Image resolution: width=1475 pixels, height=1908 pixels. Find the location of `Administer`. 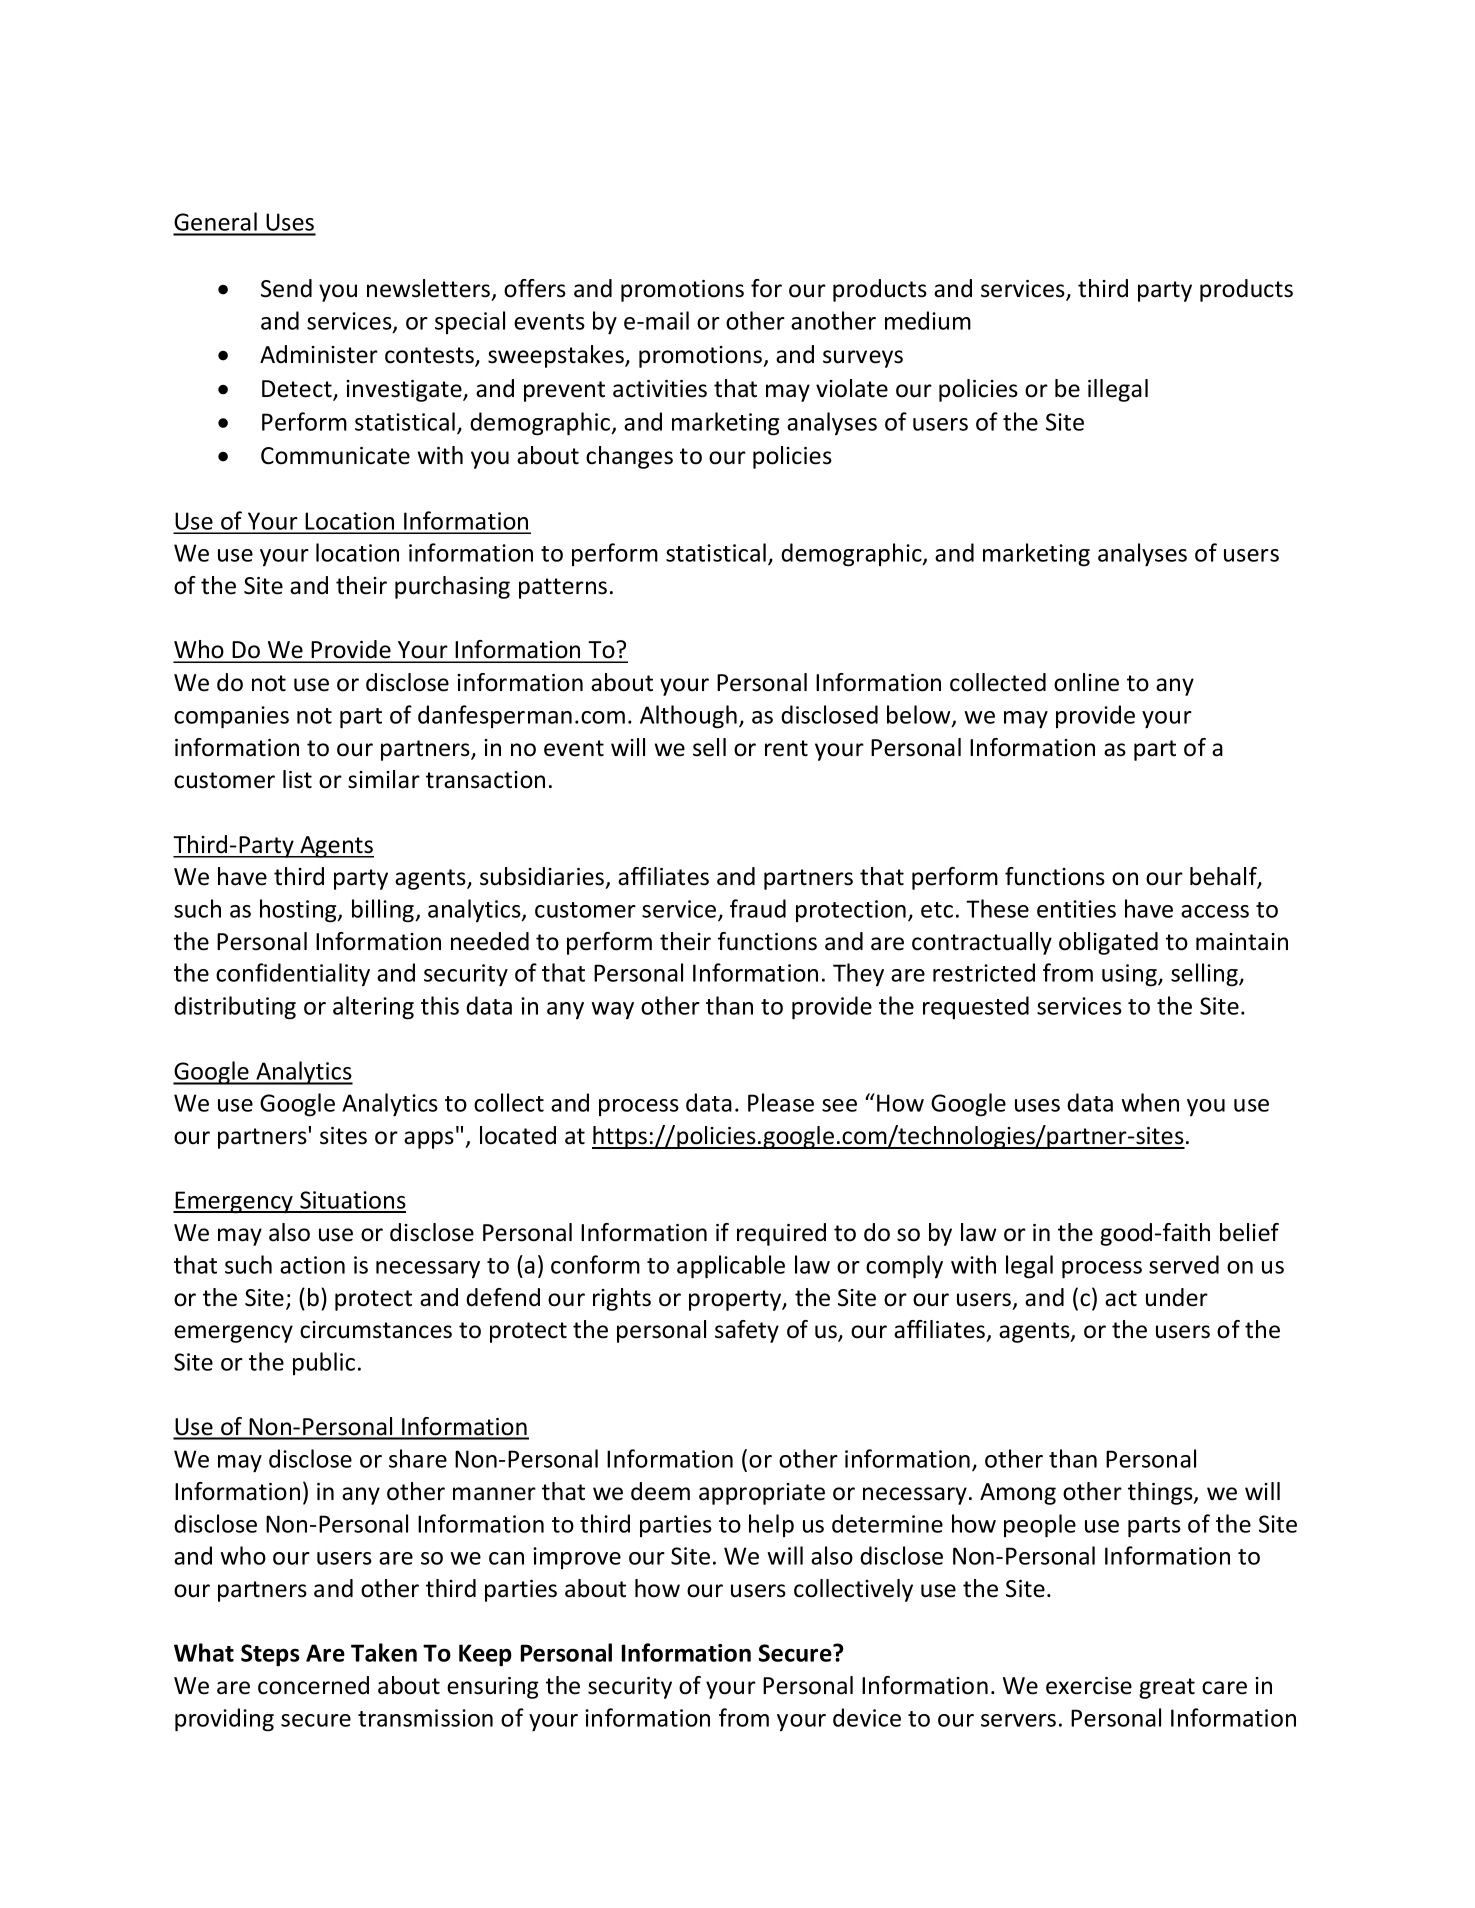

Administer is located at coordinates (319, 354).
